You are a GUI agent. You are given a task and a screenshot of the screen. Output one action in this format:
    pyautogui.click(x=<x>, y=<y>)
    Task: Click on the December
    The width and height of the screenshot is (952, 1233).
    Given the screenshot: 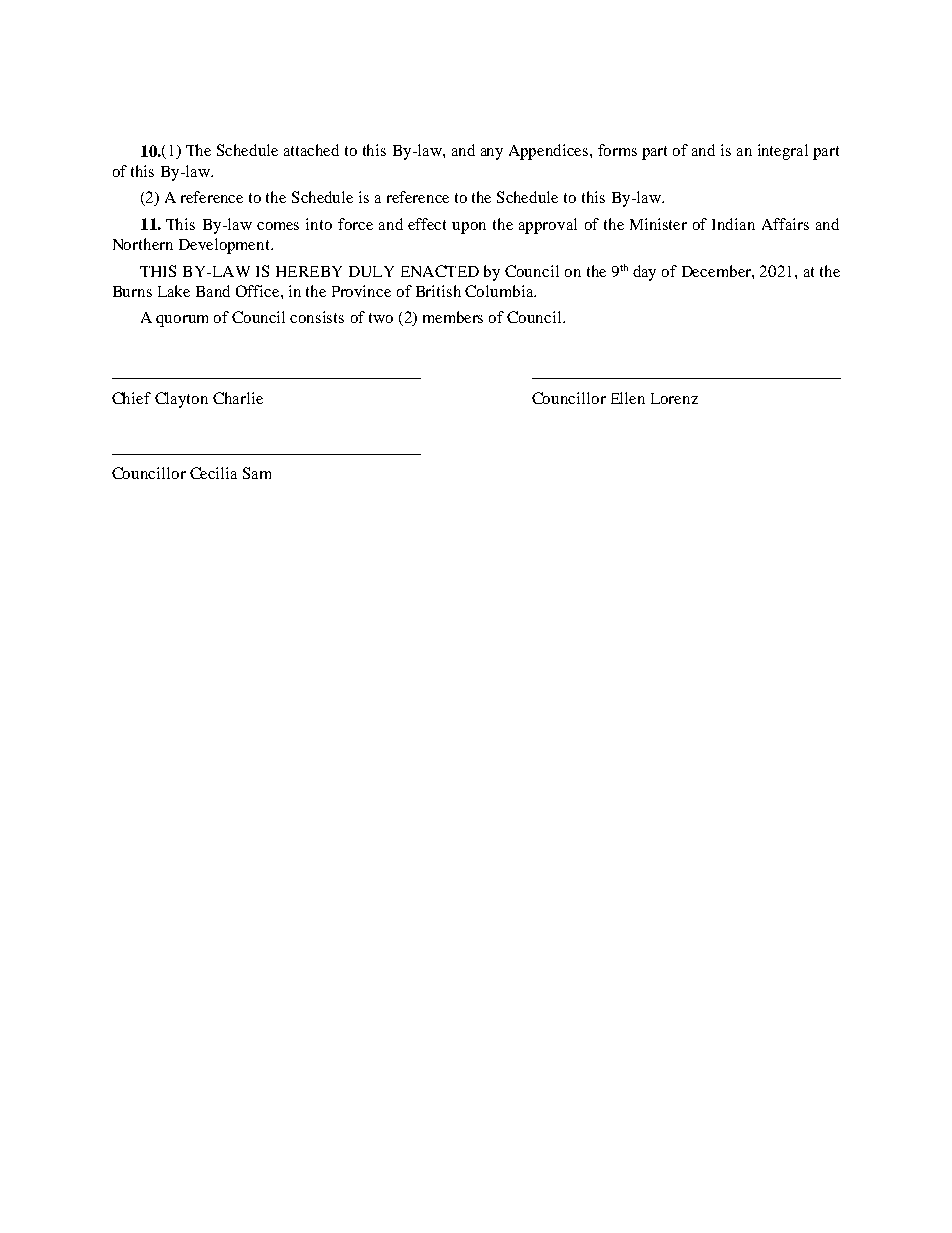 What is the action you would take?
    pyautogui.click(x=717, y=271)
